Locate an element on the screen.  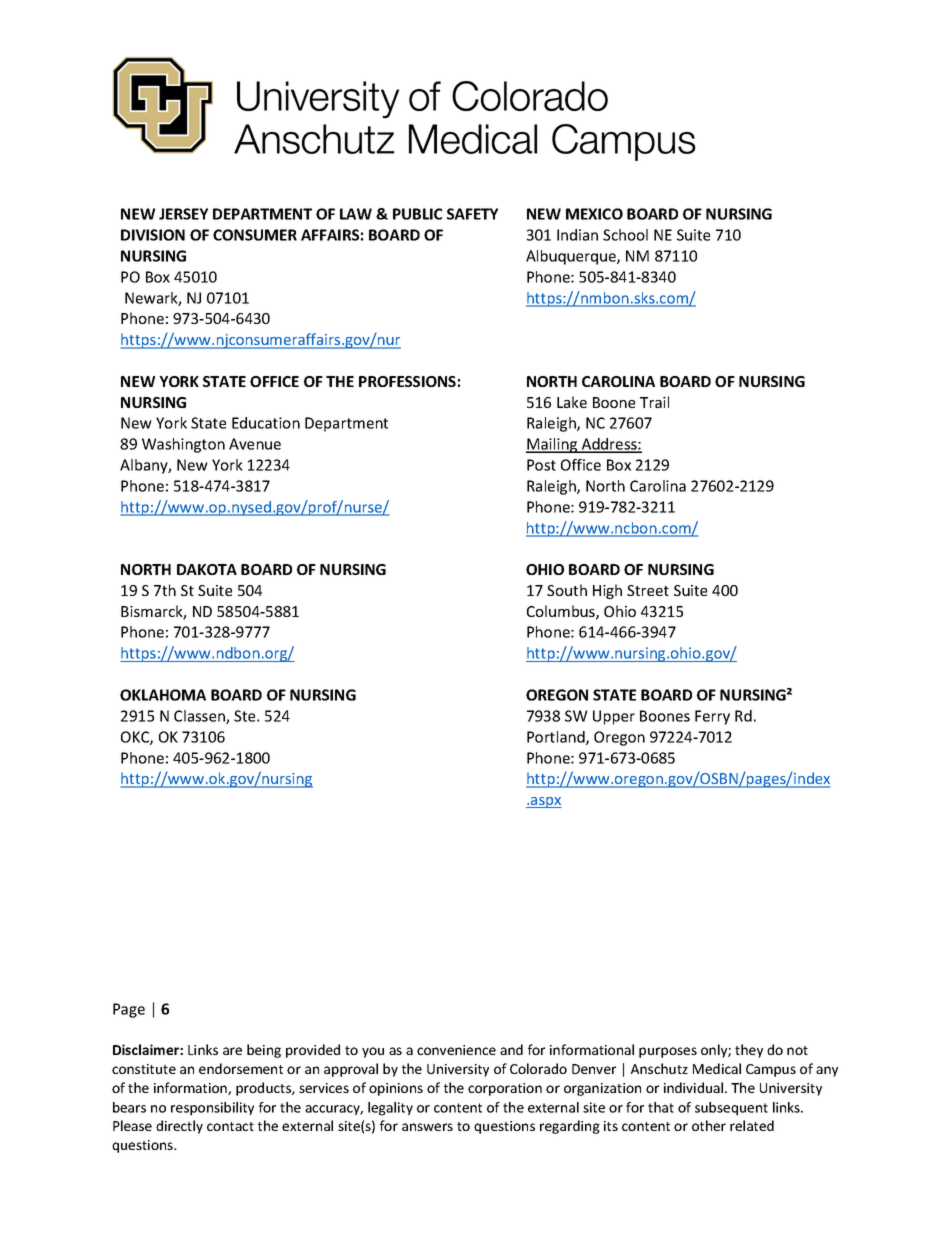
responsibility is located at coordinates (212, 1109).
